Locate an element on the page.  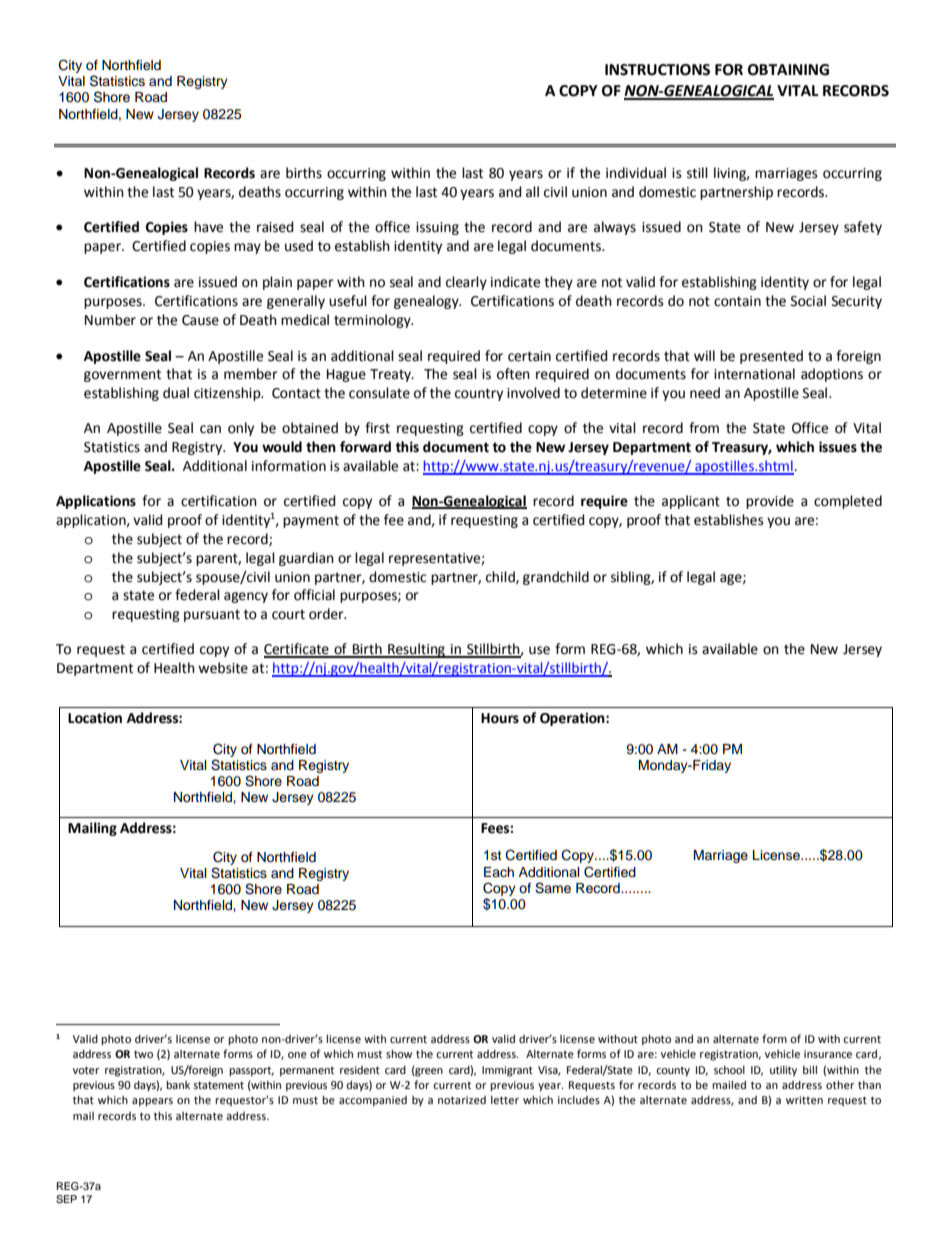
issuing is located at coordinates (437, 228).
